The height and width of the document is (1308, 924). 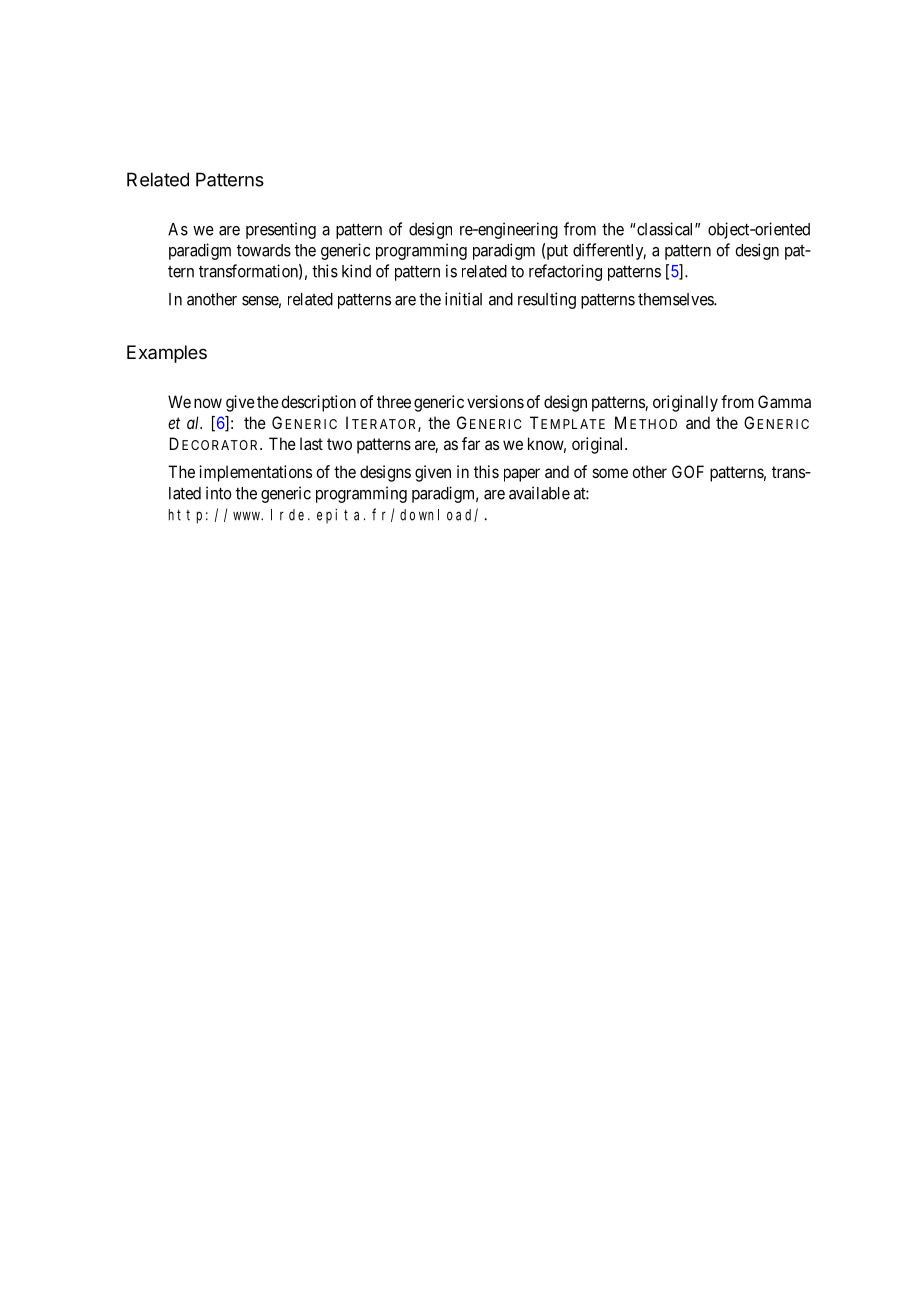 What do you see at coordinates (495, 401) in the document?
I see `versions` at bounding box center [495, 401].
